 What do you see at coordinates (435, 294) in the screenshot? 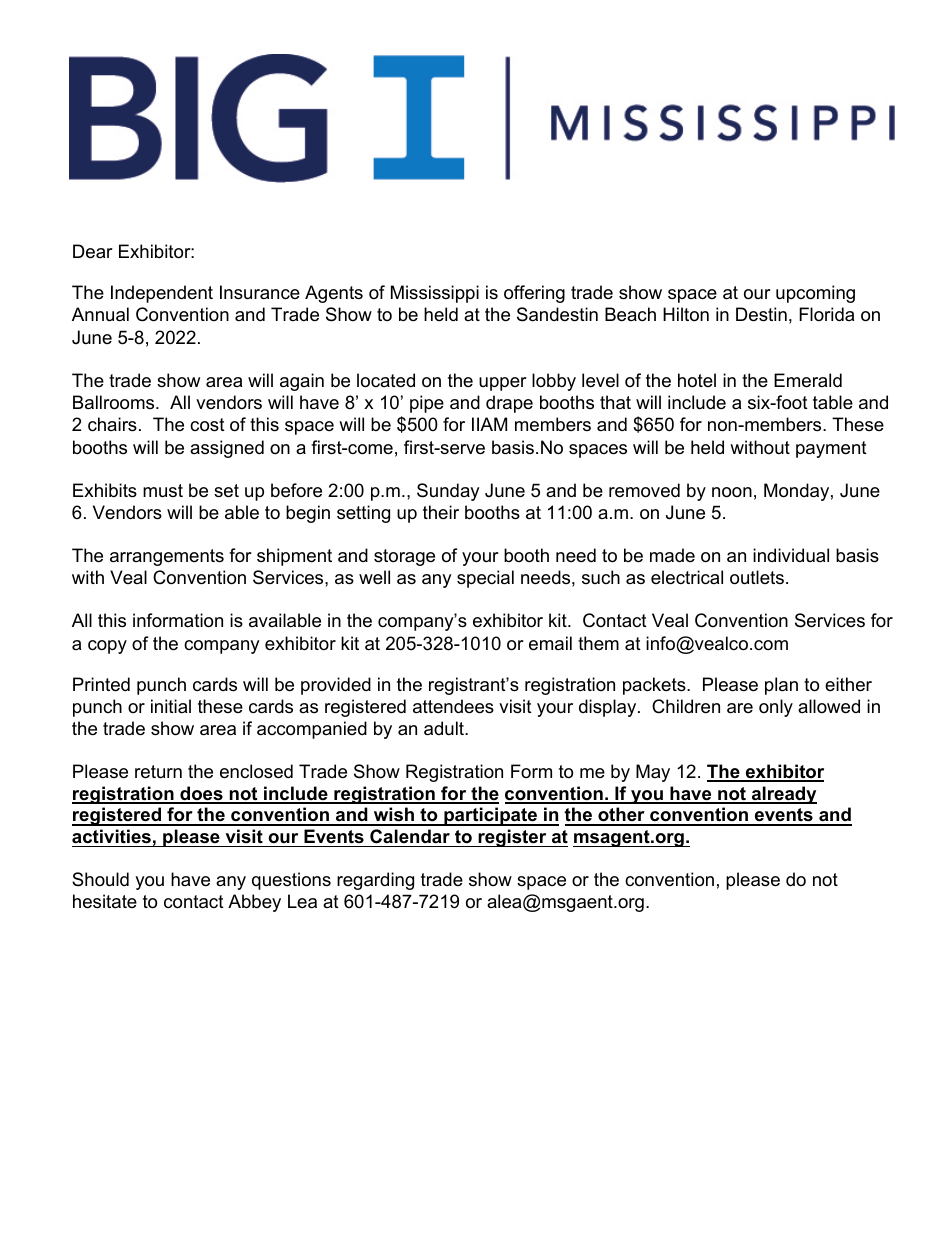
I see `Mississippi` at bounding box center [435, 294].
